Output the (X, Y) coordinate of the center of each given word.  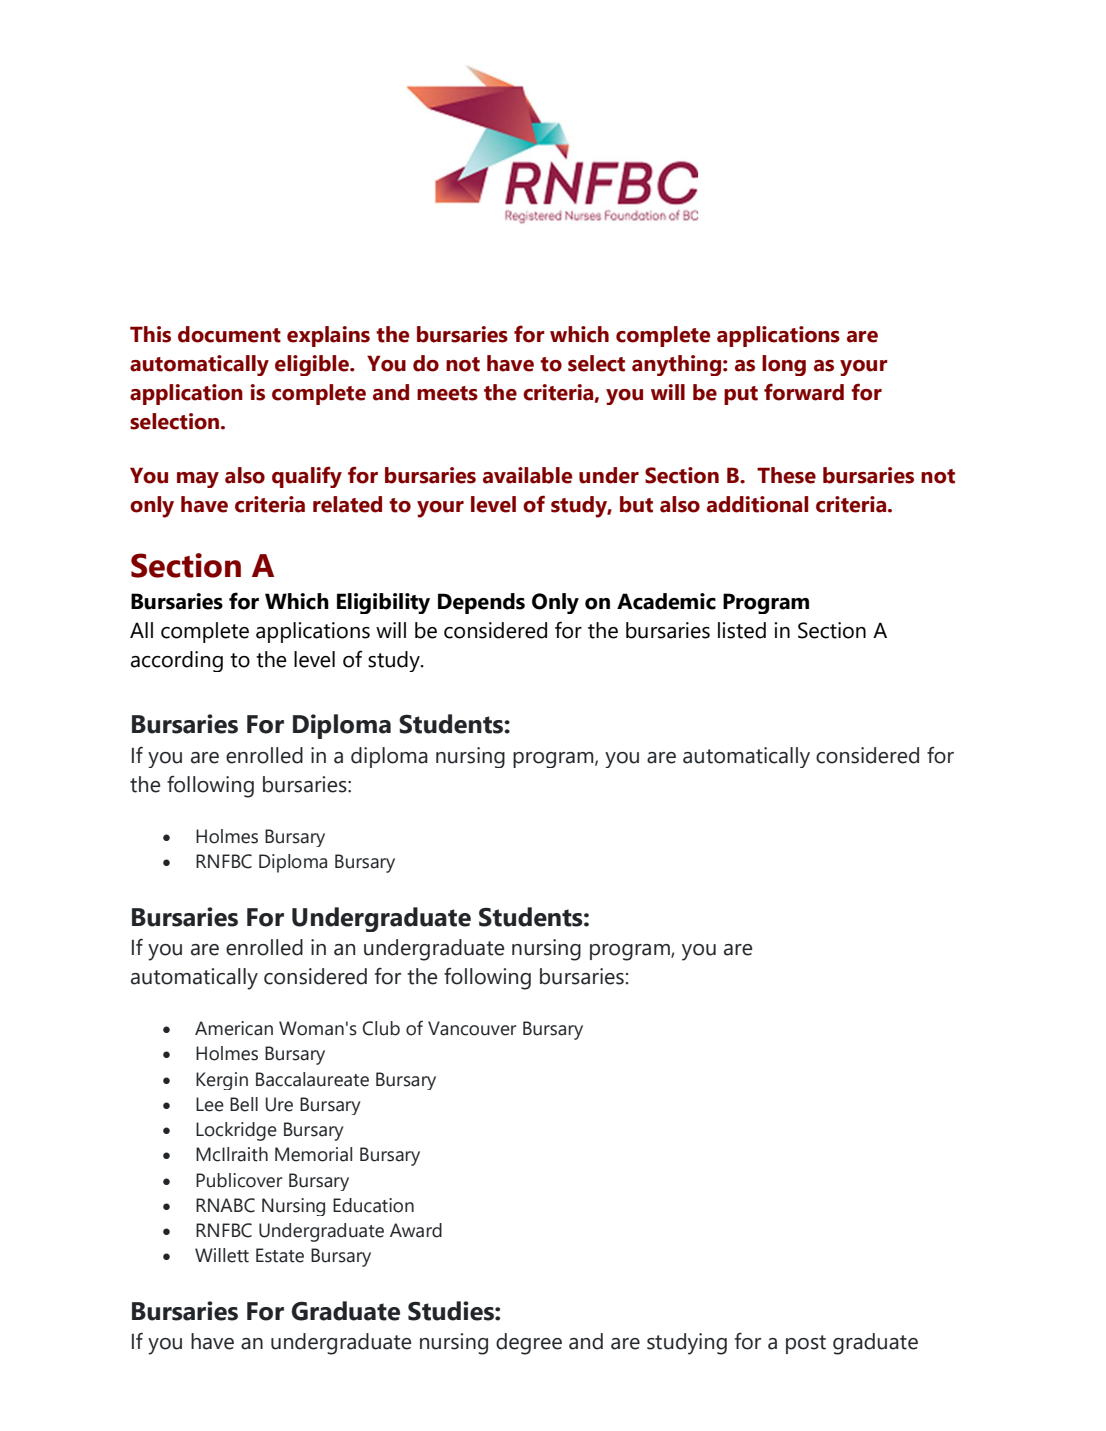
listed (742, 630)
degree (529, 1344)
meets (447, 393)
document (229, 334)
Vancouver (472, 1028)
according (177, 661)
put (741, 395)
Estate (280, 1255)
